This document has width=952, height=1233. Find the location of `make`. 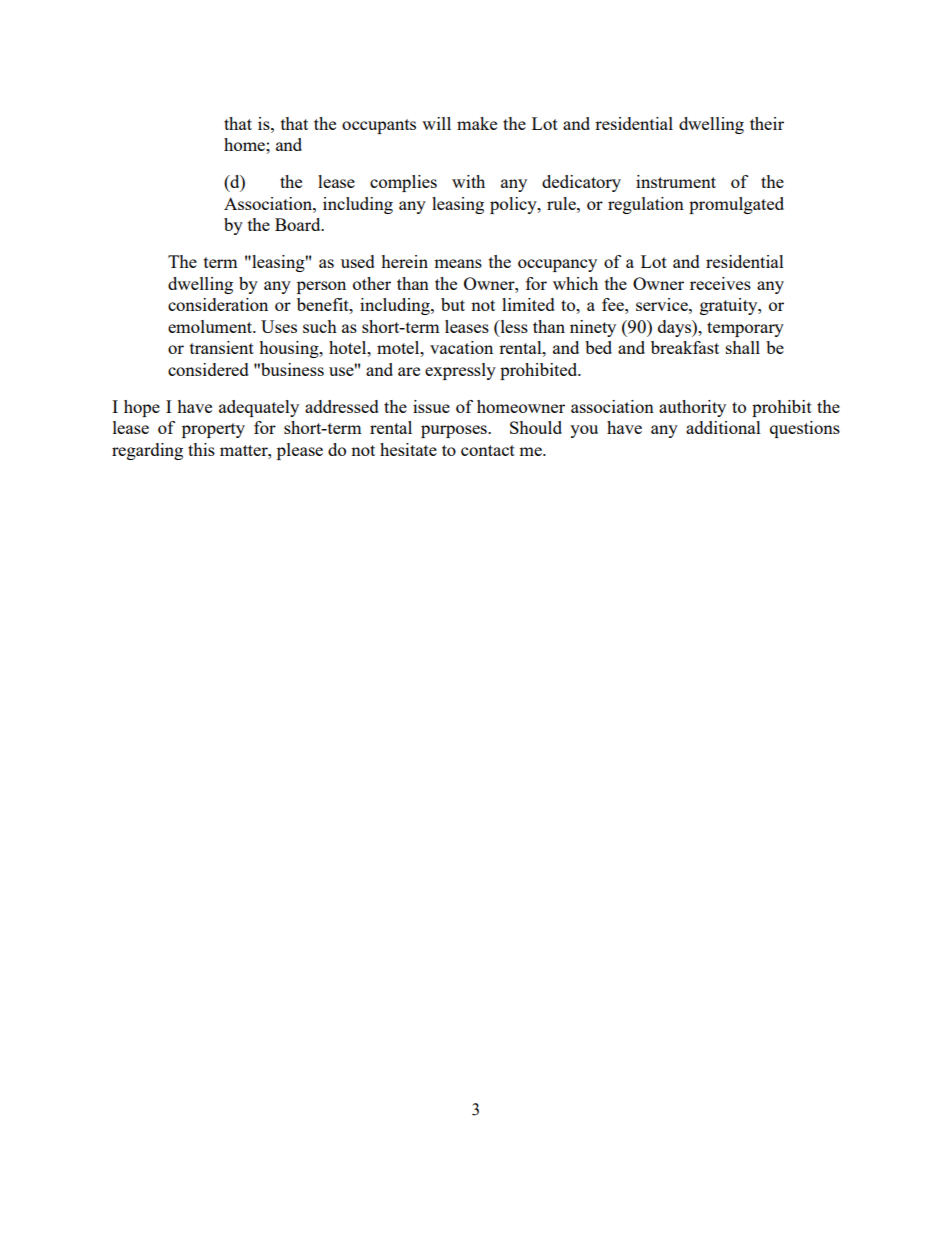

make is located at coordinates (477, 123).
